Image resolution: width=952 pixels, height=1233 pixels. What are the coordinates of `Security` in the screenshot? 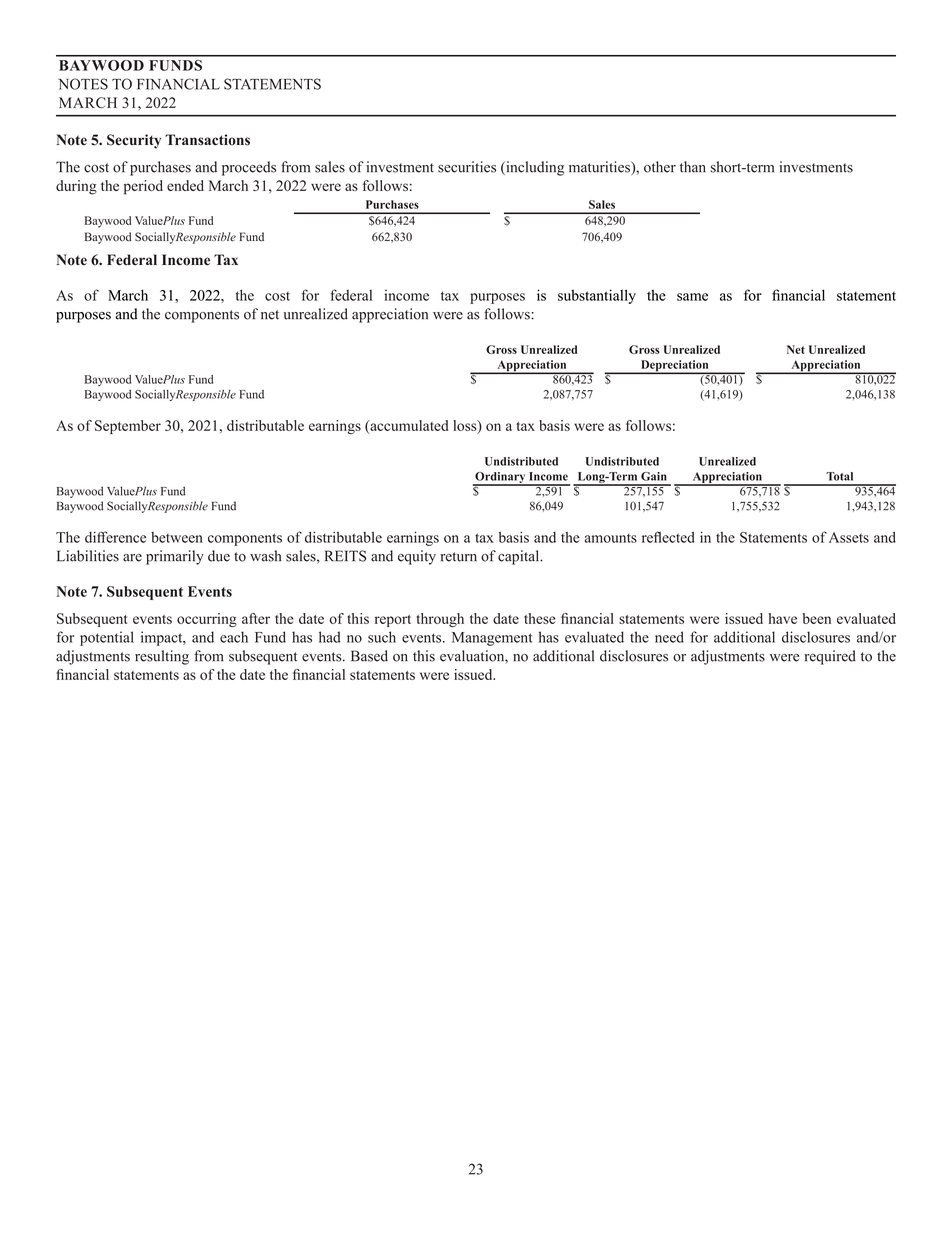 It's located at (134, 141).
